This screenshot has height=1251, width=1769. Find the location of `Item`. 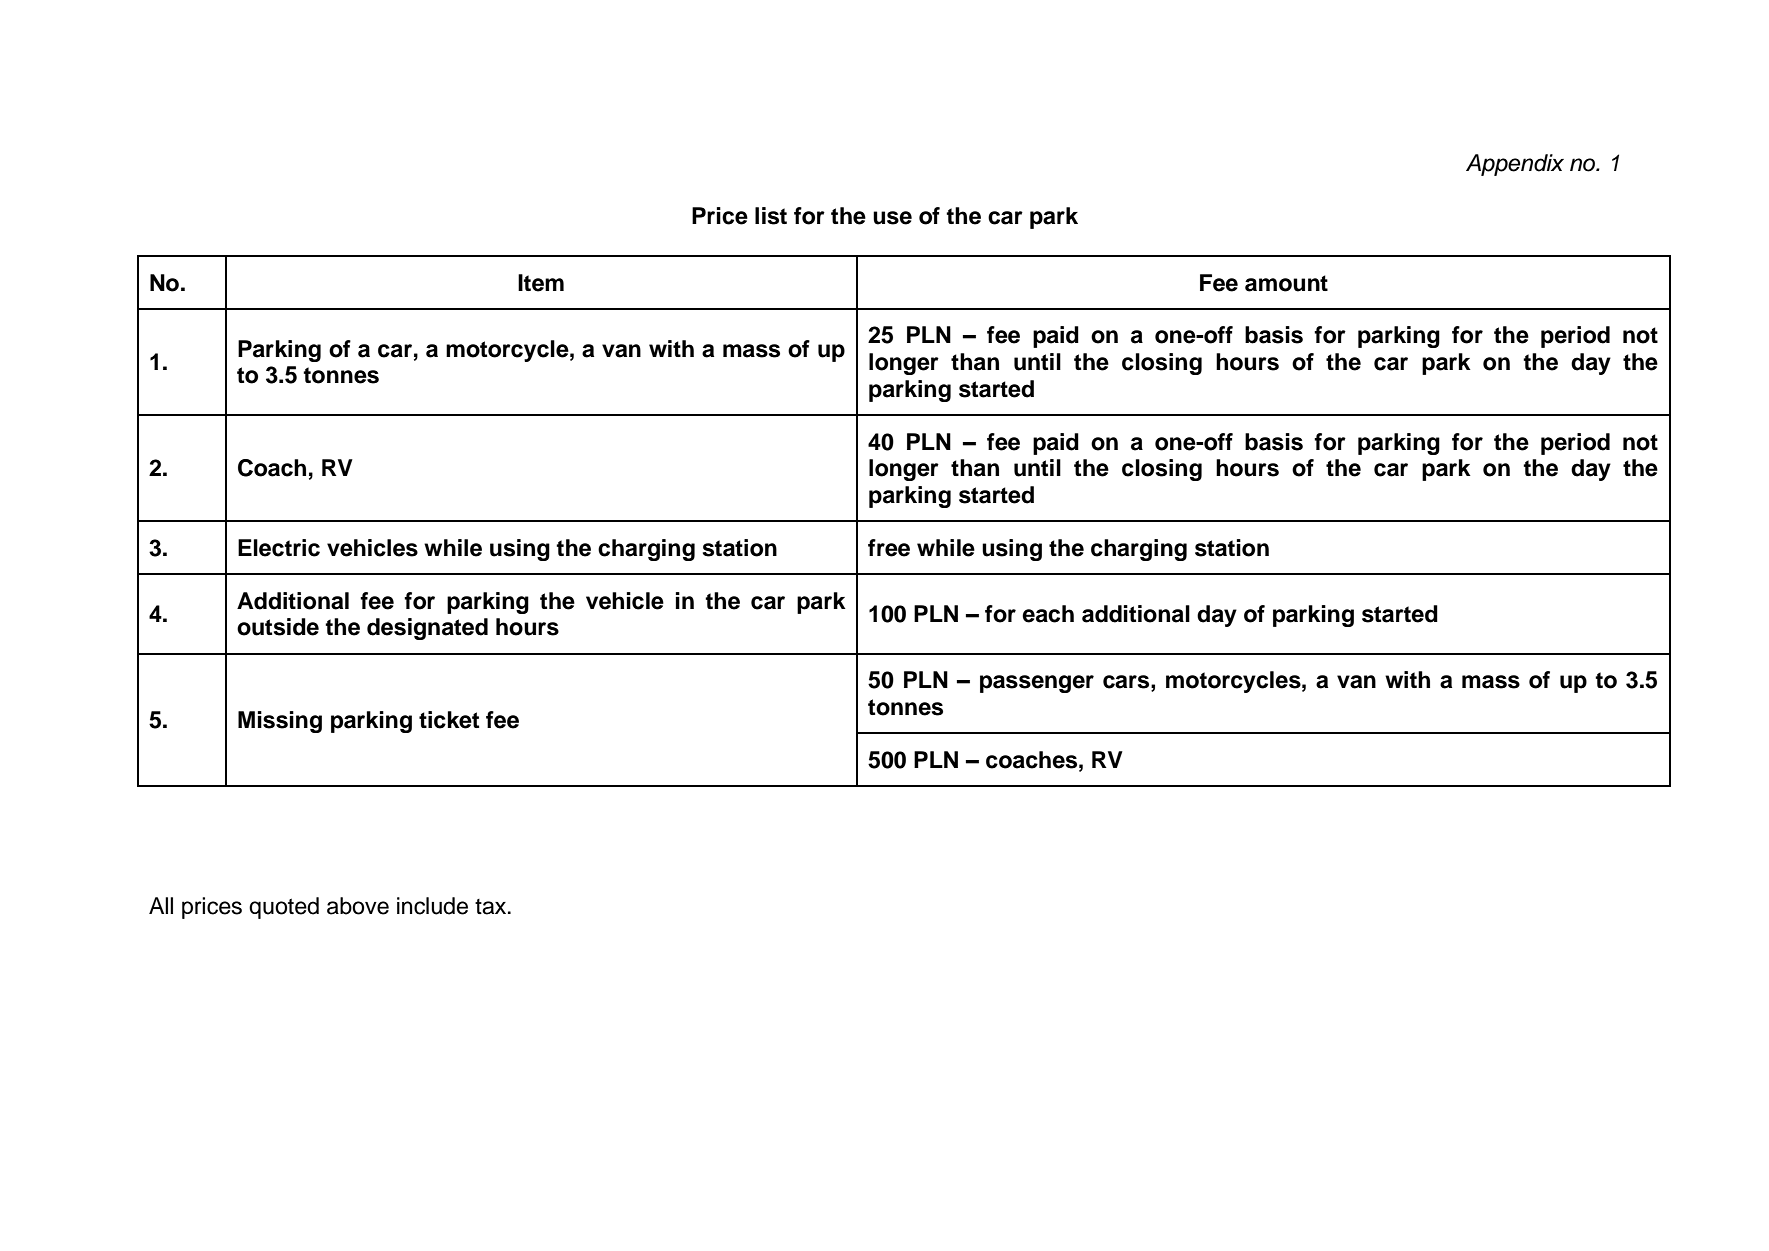

Item is located at coordinates (541, 283).
